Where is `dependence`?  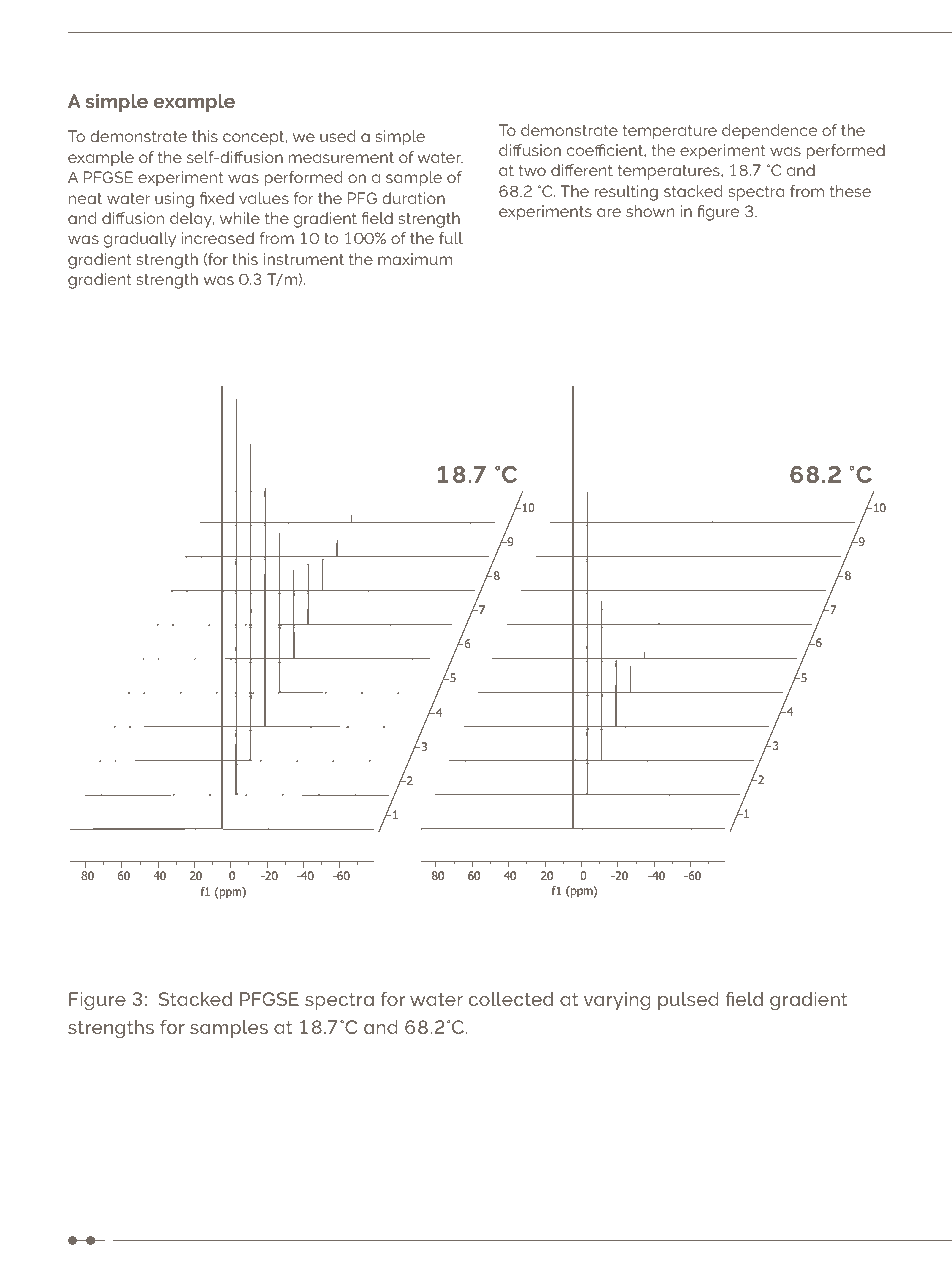 dependence is located at coordinates (769, 132).
